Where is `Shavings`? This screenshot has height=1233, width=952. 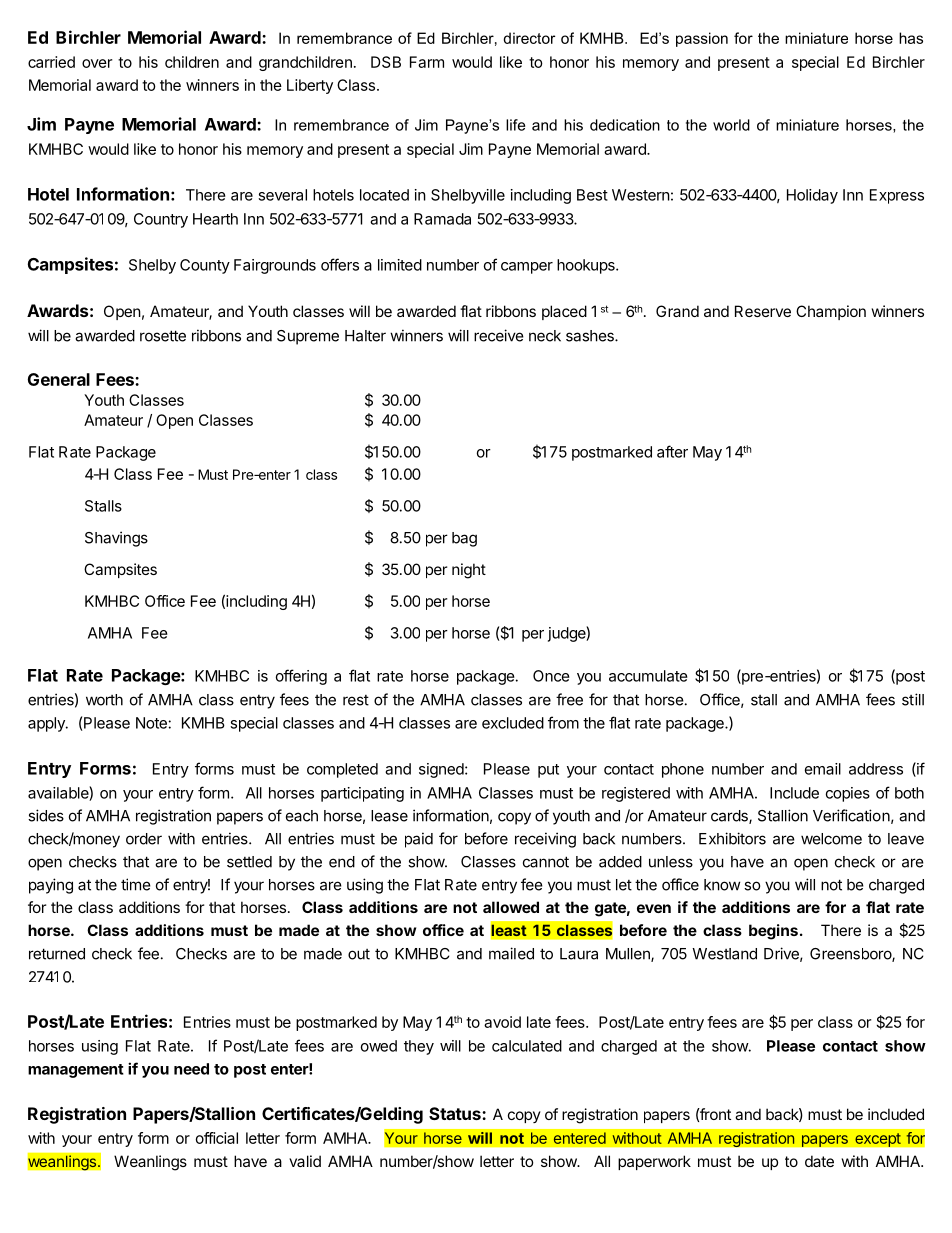
Shavings is located at coordinates (116, 539).
